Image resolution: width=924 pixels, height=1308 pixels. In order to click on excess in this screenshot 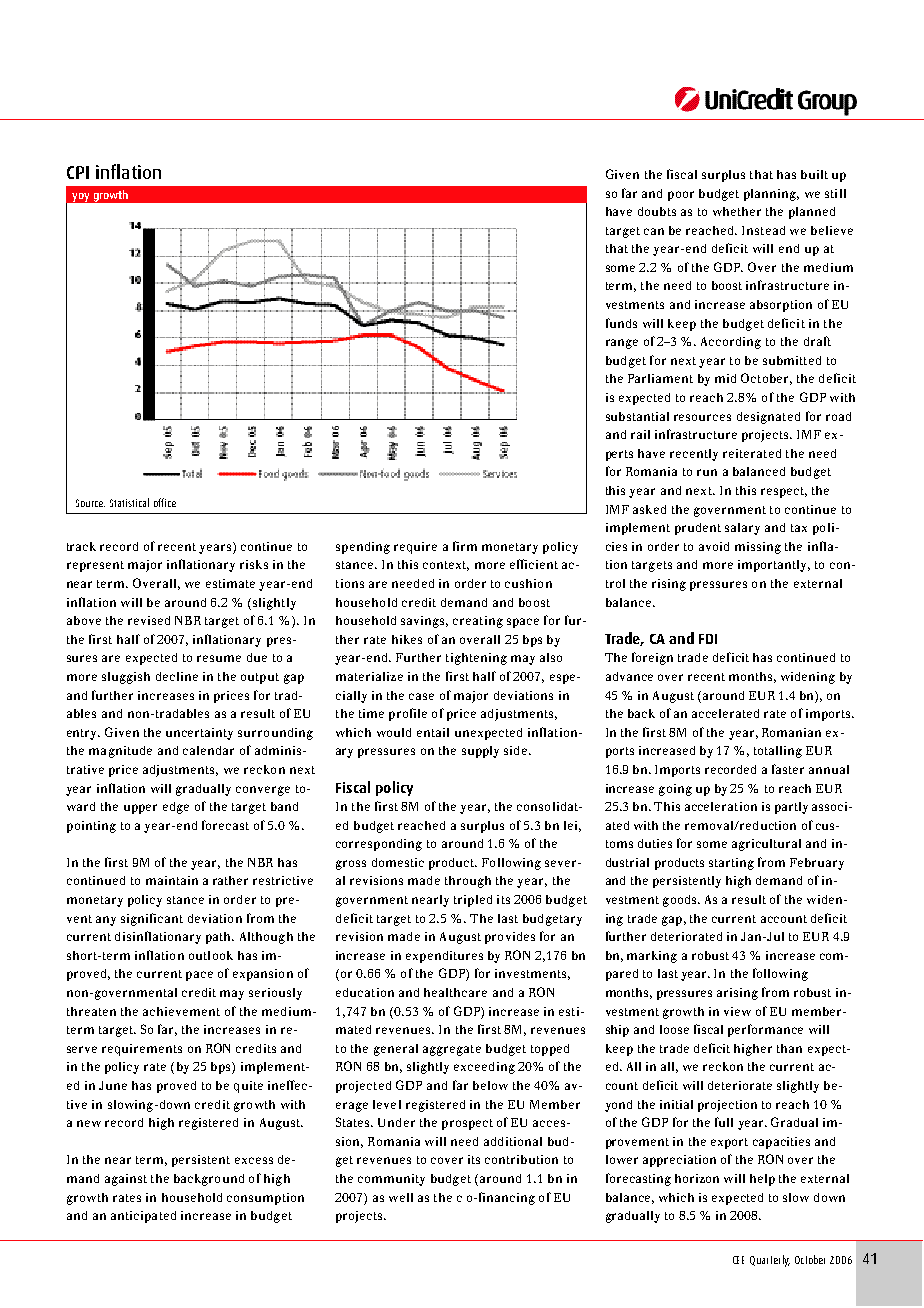, I will do `click(254, 1160)`.
